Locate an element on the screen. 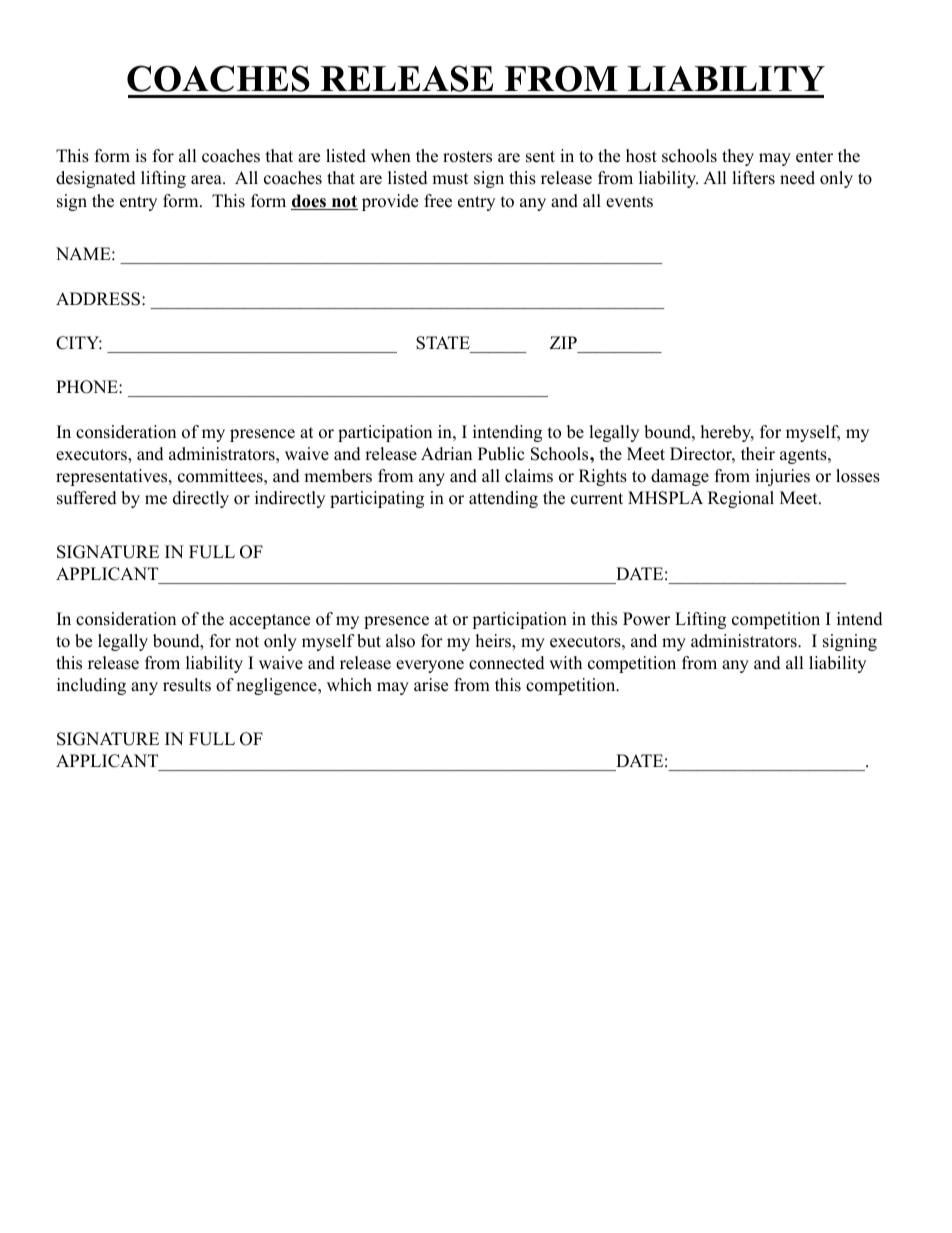 This screenshot has width=952, height=1233. their is located at coordinates (758, 454).
